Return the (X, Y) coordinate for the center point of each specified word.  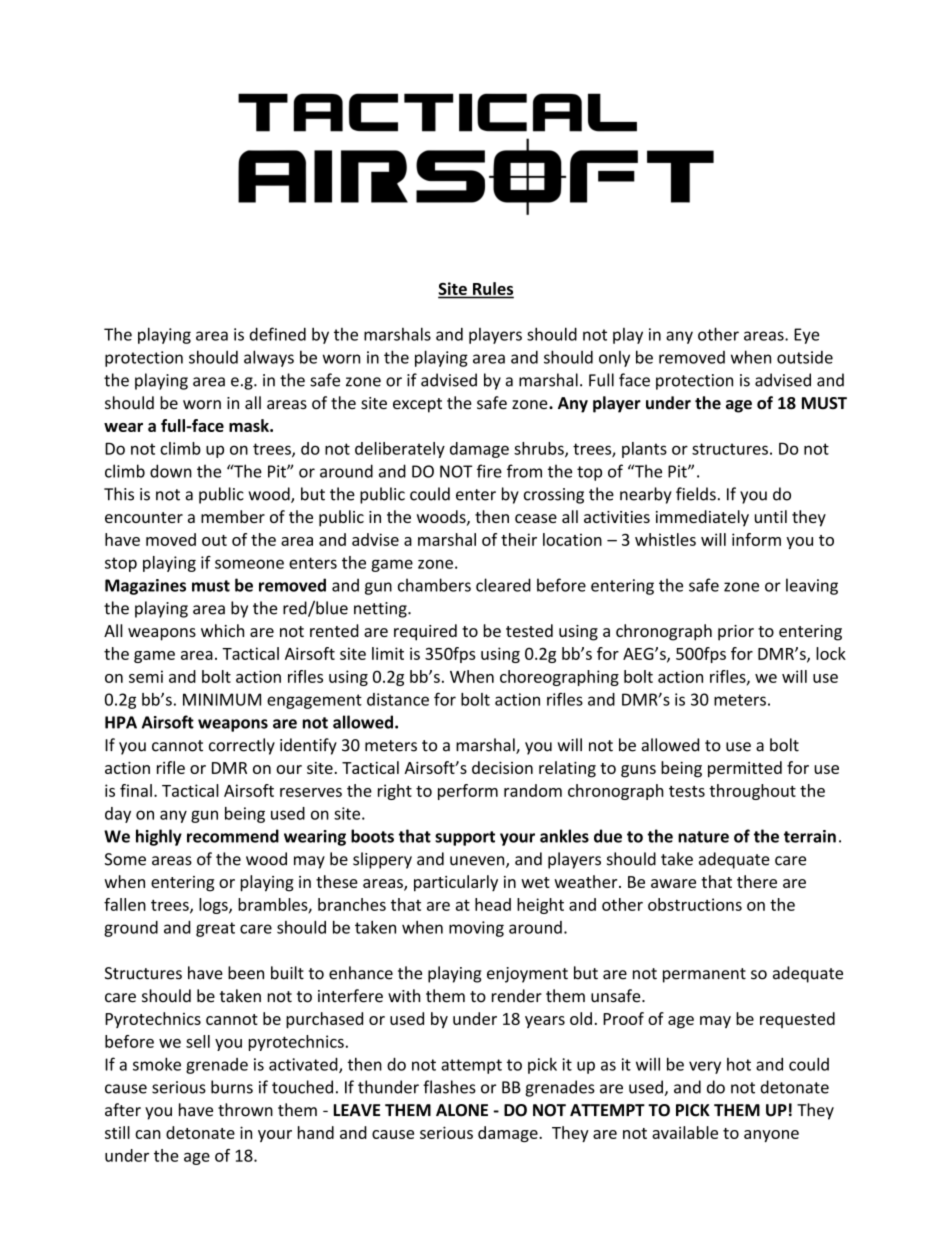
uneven (478, 862)
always (269, 358)
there (757, 881)
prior (736, 633)
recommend (233, 836)
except (417, 405)
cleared (503, 585)
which (222, 630)
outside (805, 357)
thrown (245, 1110)
